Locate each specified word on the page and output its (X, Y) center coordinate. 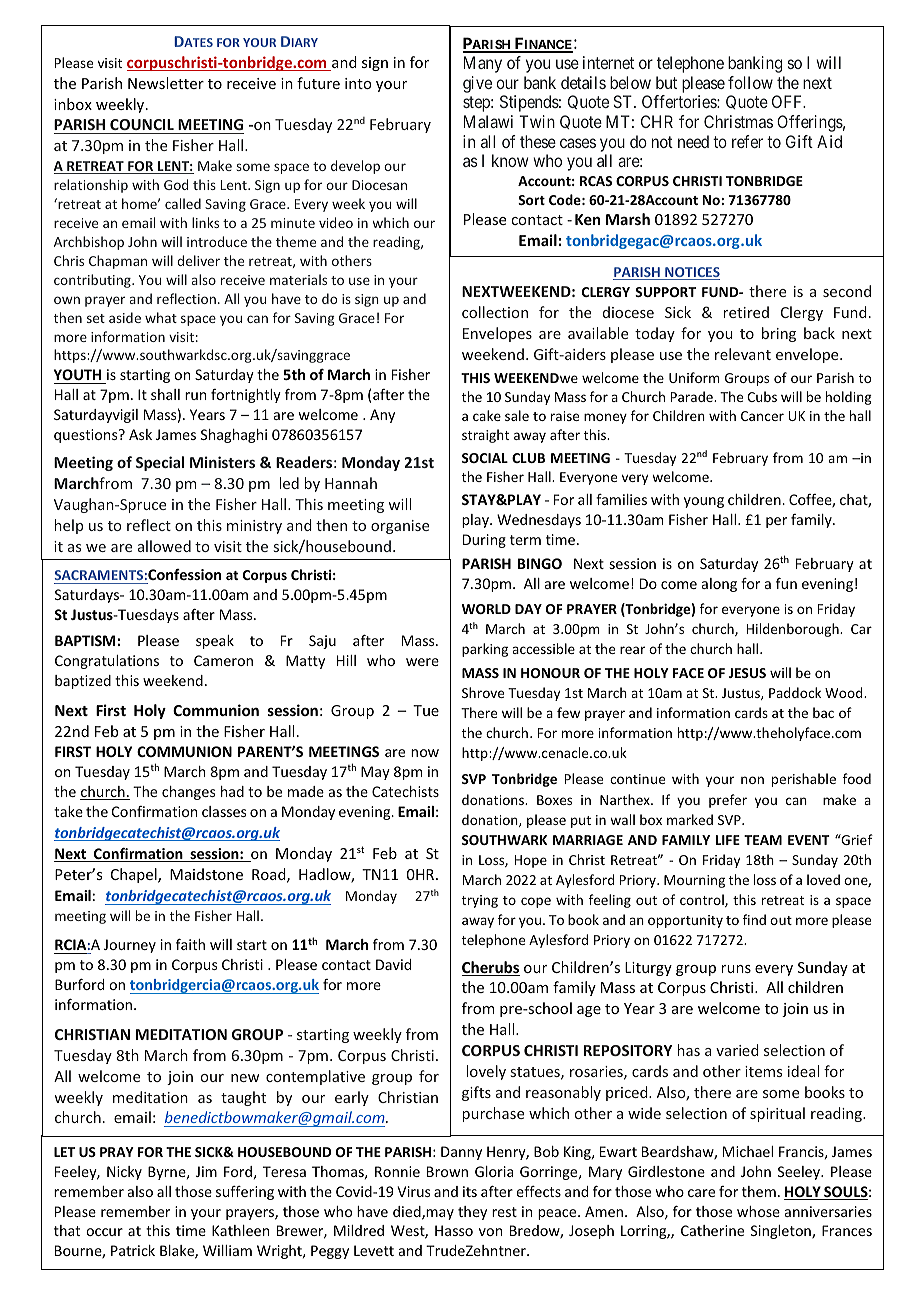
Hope (530, 861)
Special (160, 463)
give (477, 84)
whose (758, 1211)
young (704, 502)
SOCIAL (485, 458)
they (472, 1213)
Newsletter (166, 83)
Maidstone (206, 874)
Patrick (133, 1250)
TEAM (763, 840)
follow (750, 82)
